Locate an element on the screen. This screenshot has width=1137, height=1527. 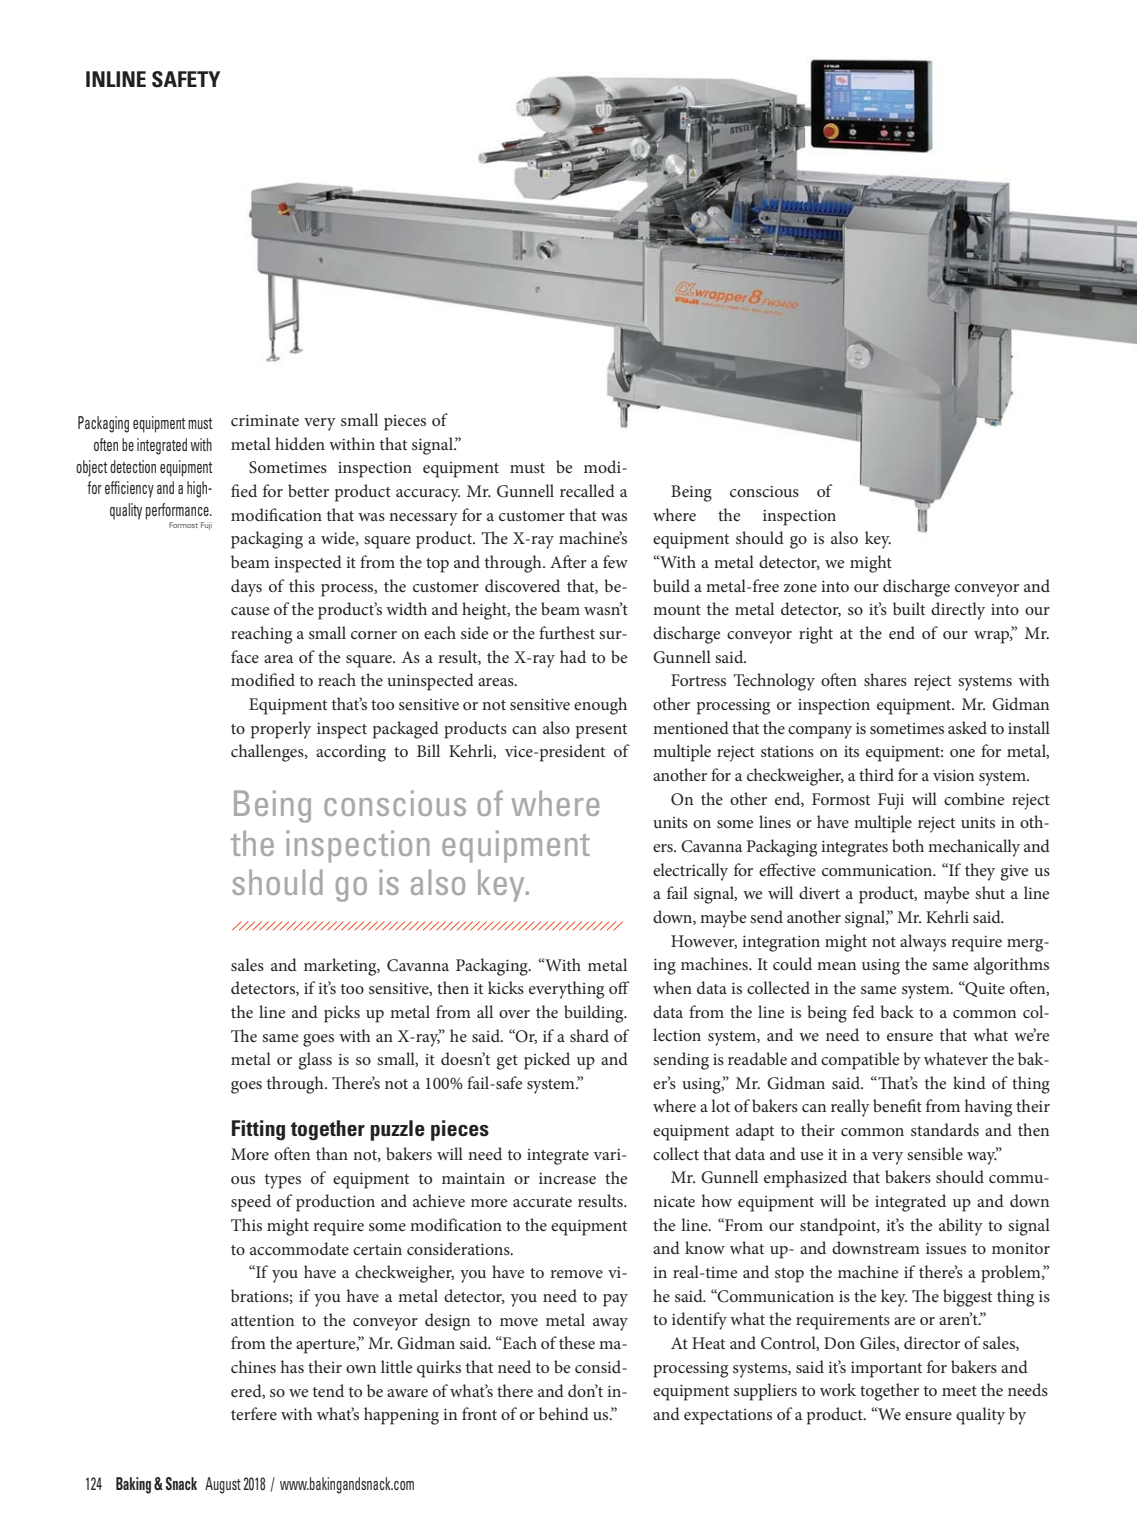
recalled is located at coordinates (587, 490).
